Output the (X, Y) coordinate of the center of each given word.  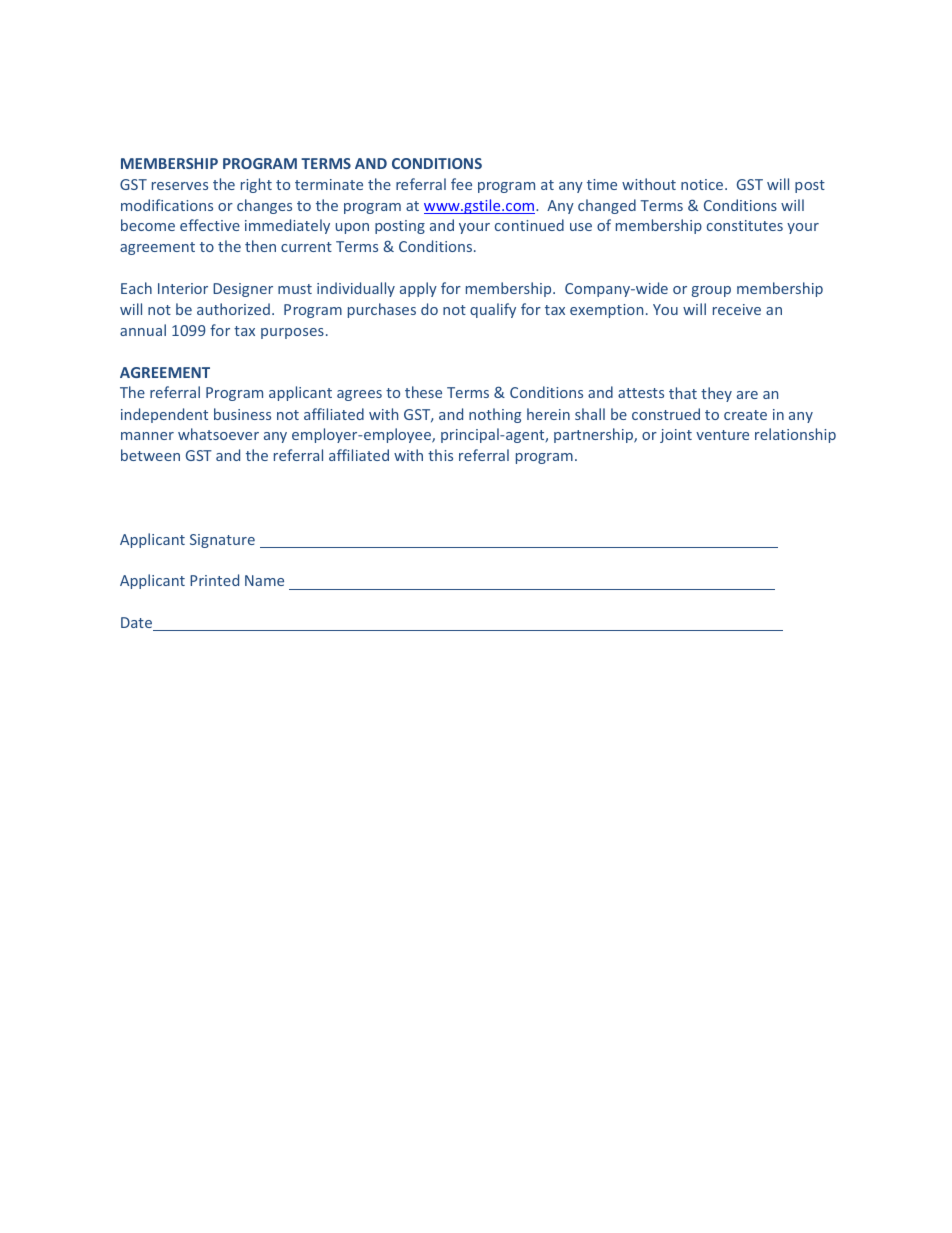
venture (722, 435)
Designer (243, 290)
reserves (180, 186)
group (711, 291)
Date (138, 624)
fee (461, 184)
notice (703, 184)
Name (264, 580)
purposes (292, 333)
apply (418, 289)
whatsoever (218, 434)
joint (676, 436)
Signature (222, 541)
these (423, 392)
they (716, 394)
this (440, 455)
